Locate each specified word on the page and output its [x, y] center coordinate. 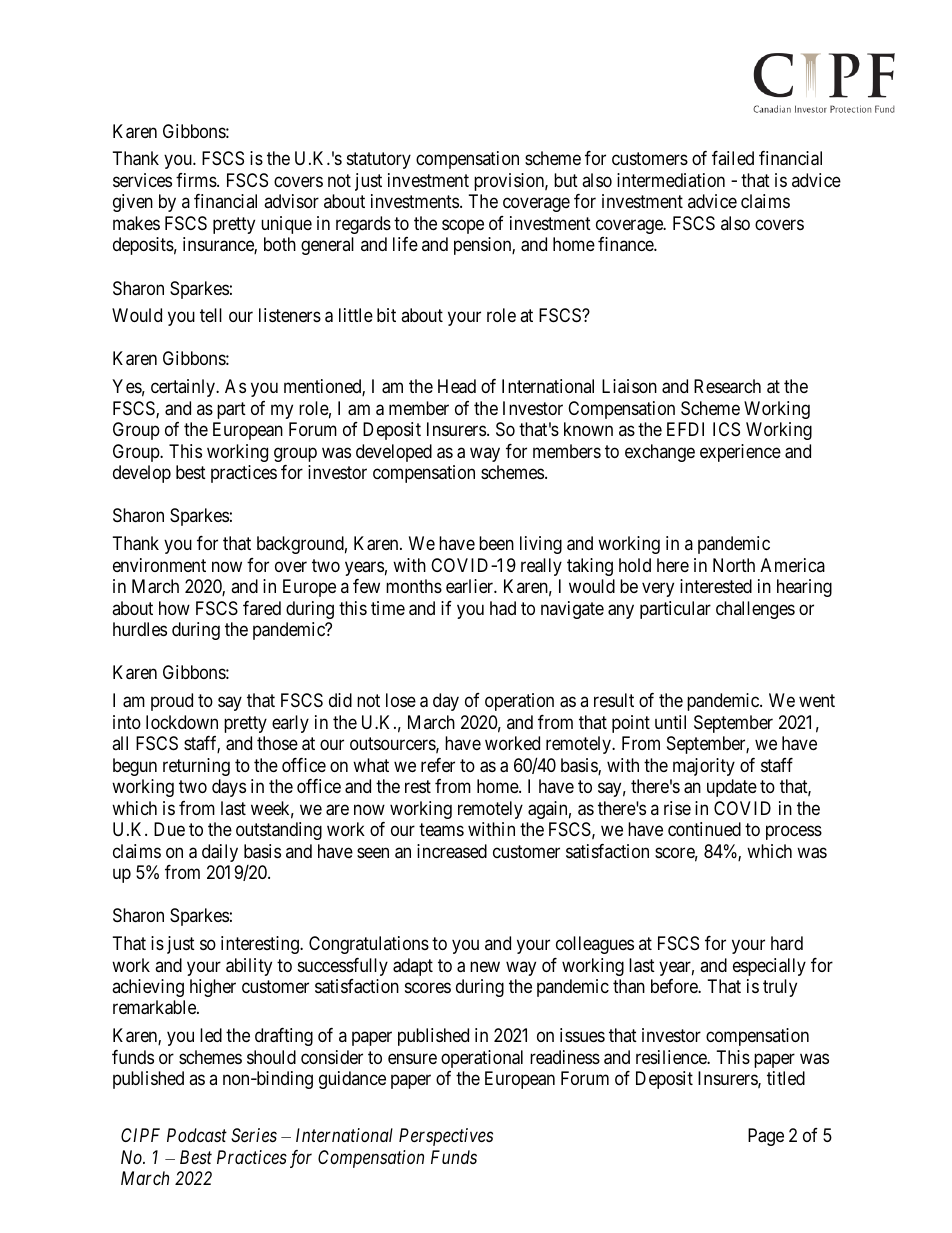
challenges [755, 610]
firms [196, 180]
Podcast [197, 1135]
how [174, 608]
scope [463, 226]
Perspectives [446, 1137]
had [503, 608]
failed [733, 158]
